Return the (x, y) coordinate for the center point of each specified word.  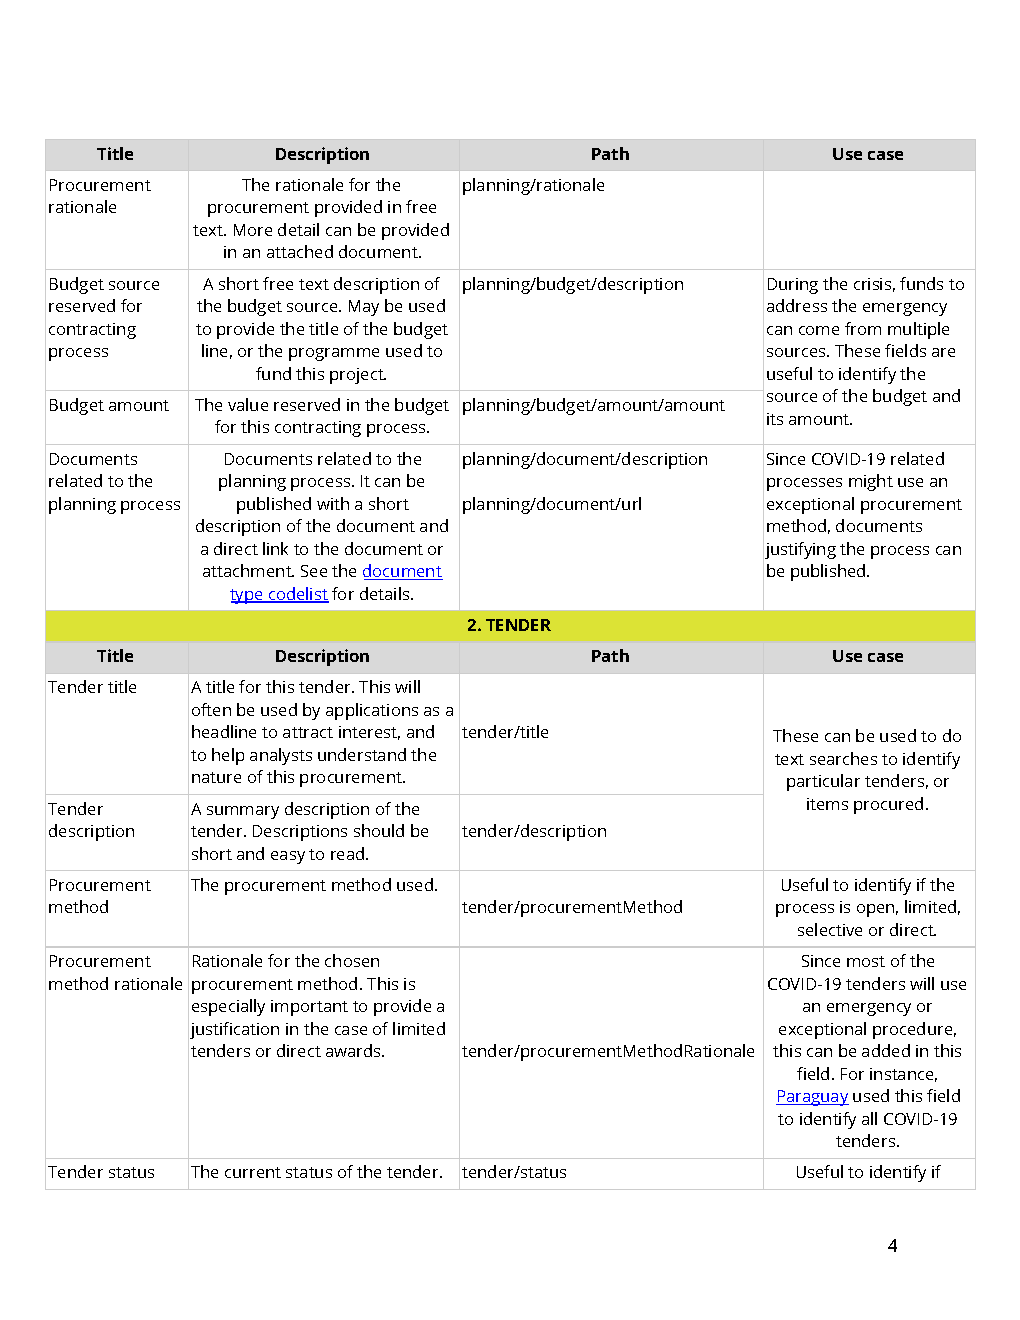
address (797, 305)
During (793, 286)
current (253, 1172)
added (886, 1050)
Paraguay (812, 1098)
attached (300, 251)
